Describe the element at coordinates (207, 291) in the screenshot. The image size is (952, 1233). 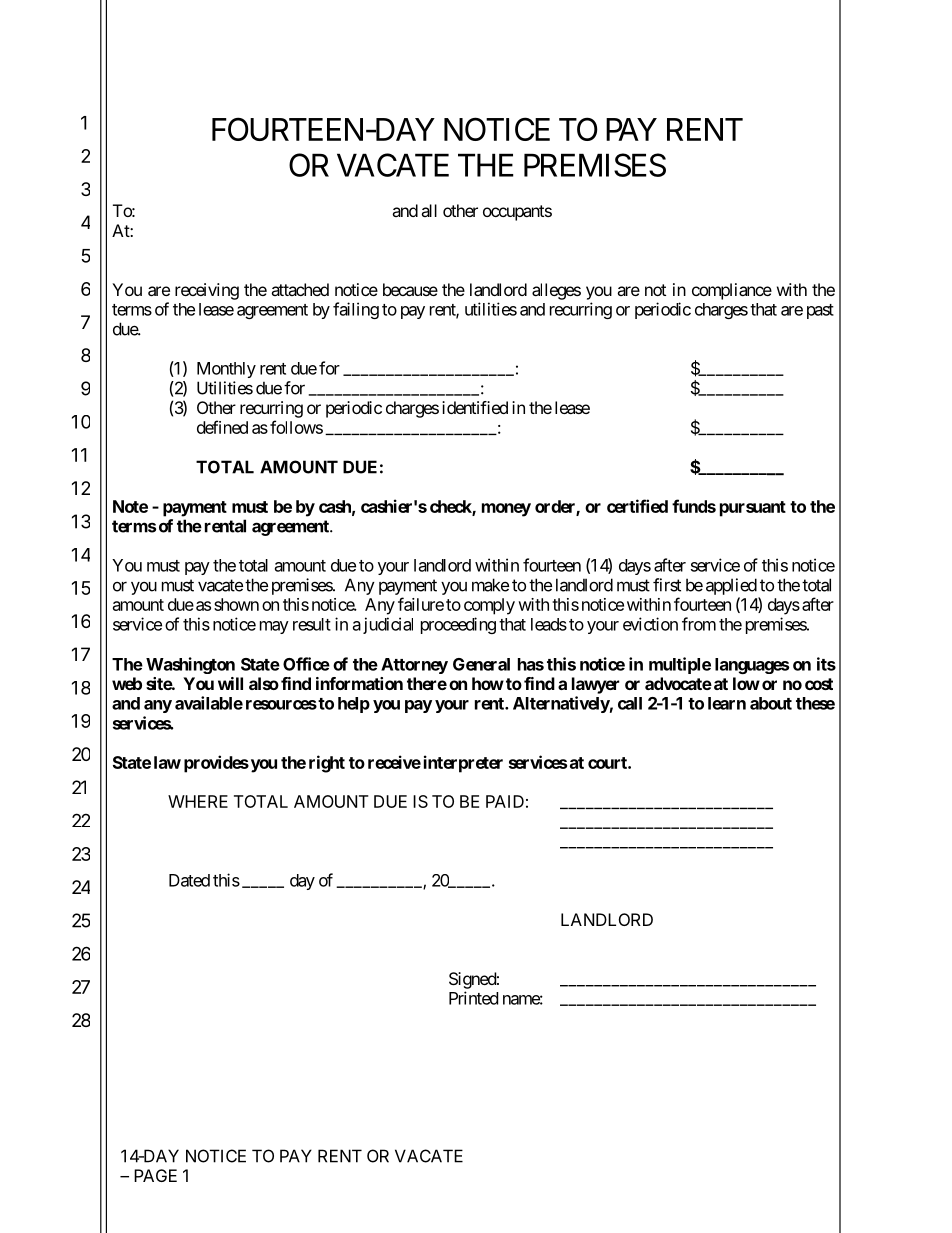
I see `receiving` at that location.
